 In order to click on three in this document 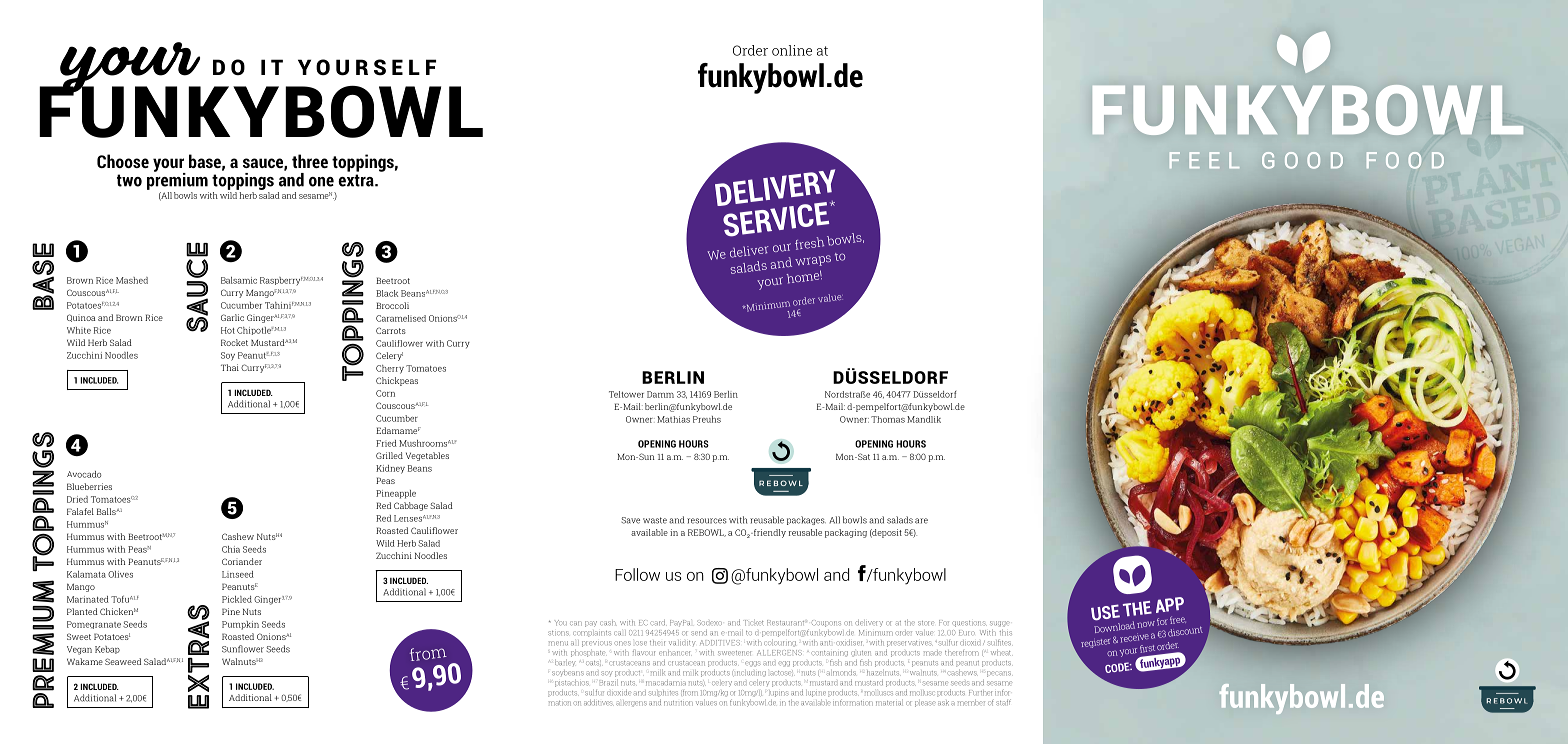, I will do `click(310, 161)`.
